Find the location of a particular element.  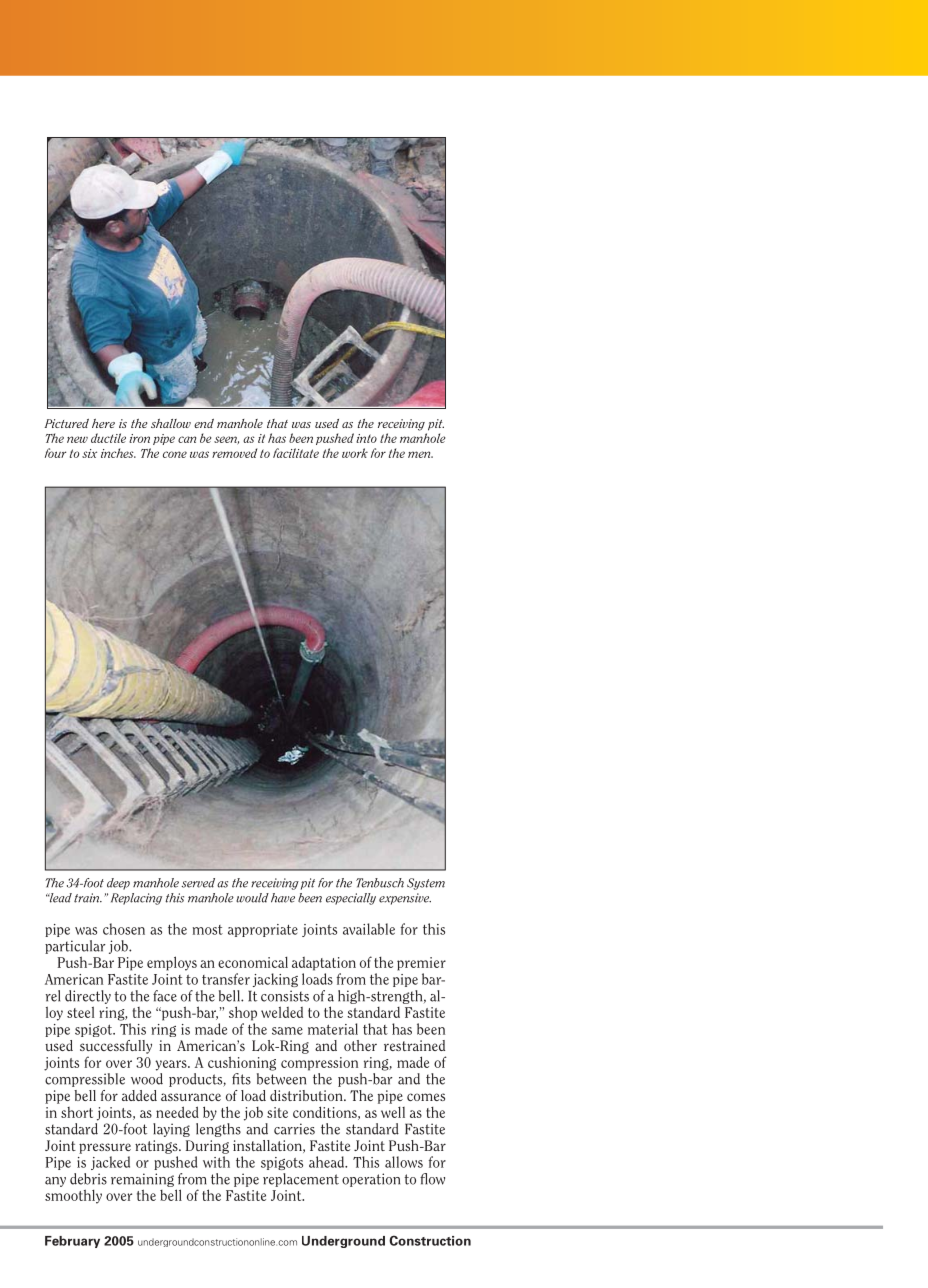

removed is located at coordinates (234, 453).
